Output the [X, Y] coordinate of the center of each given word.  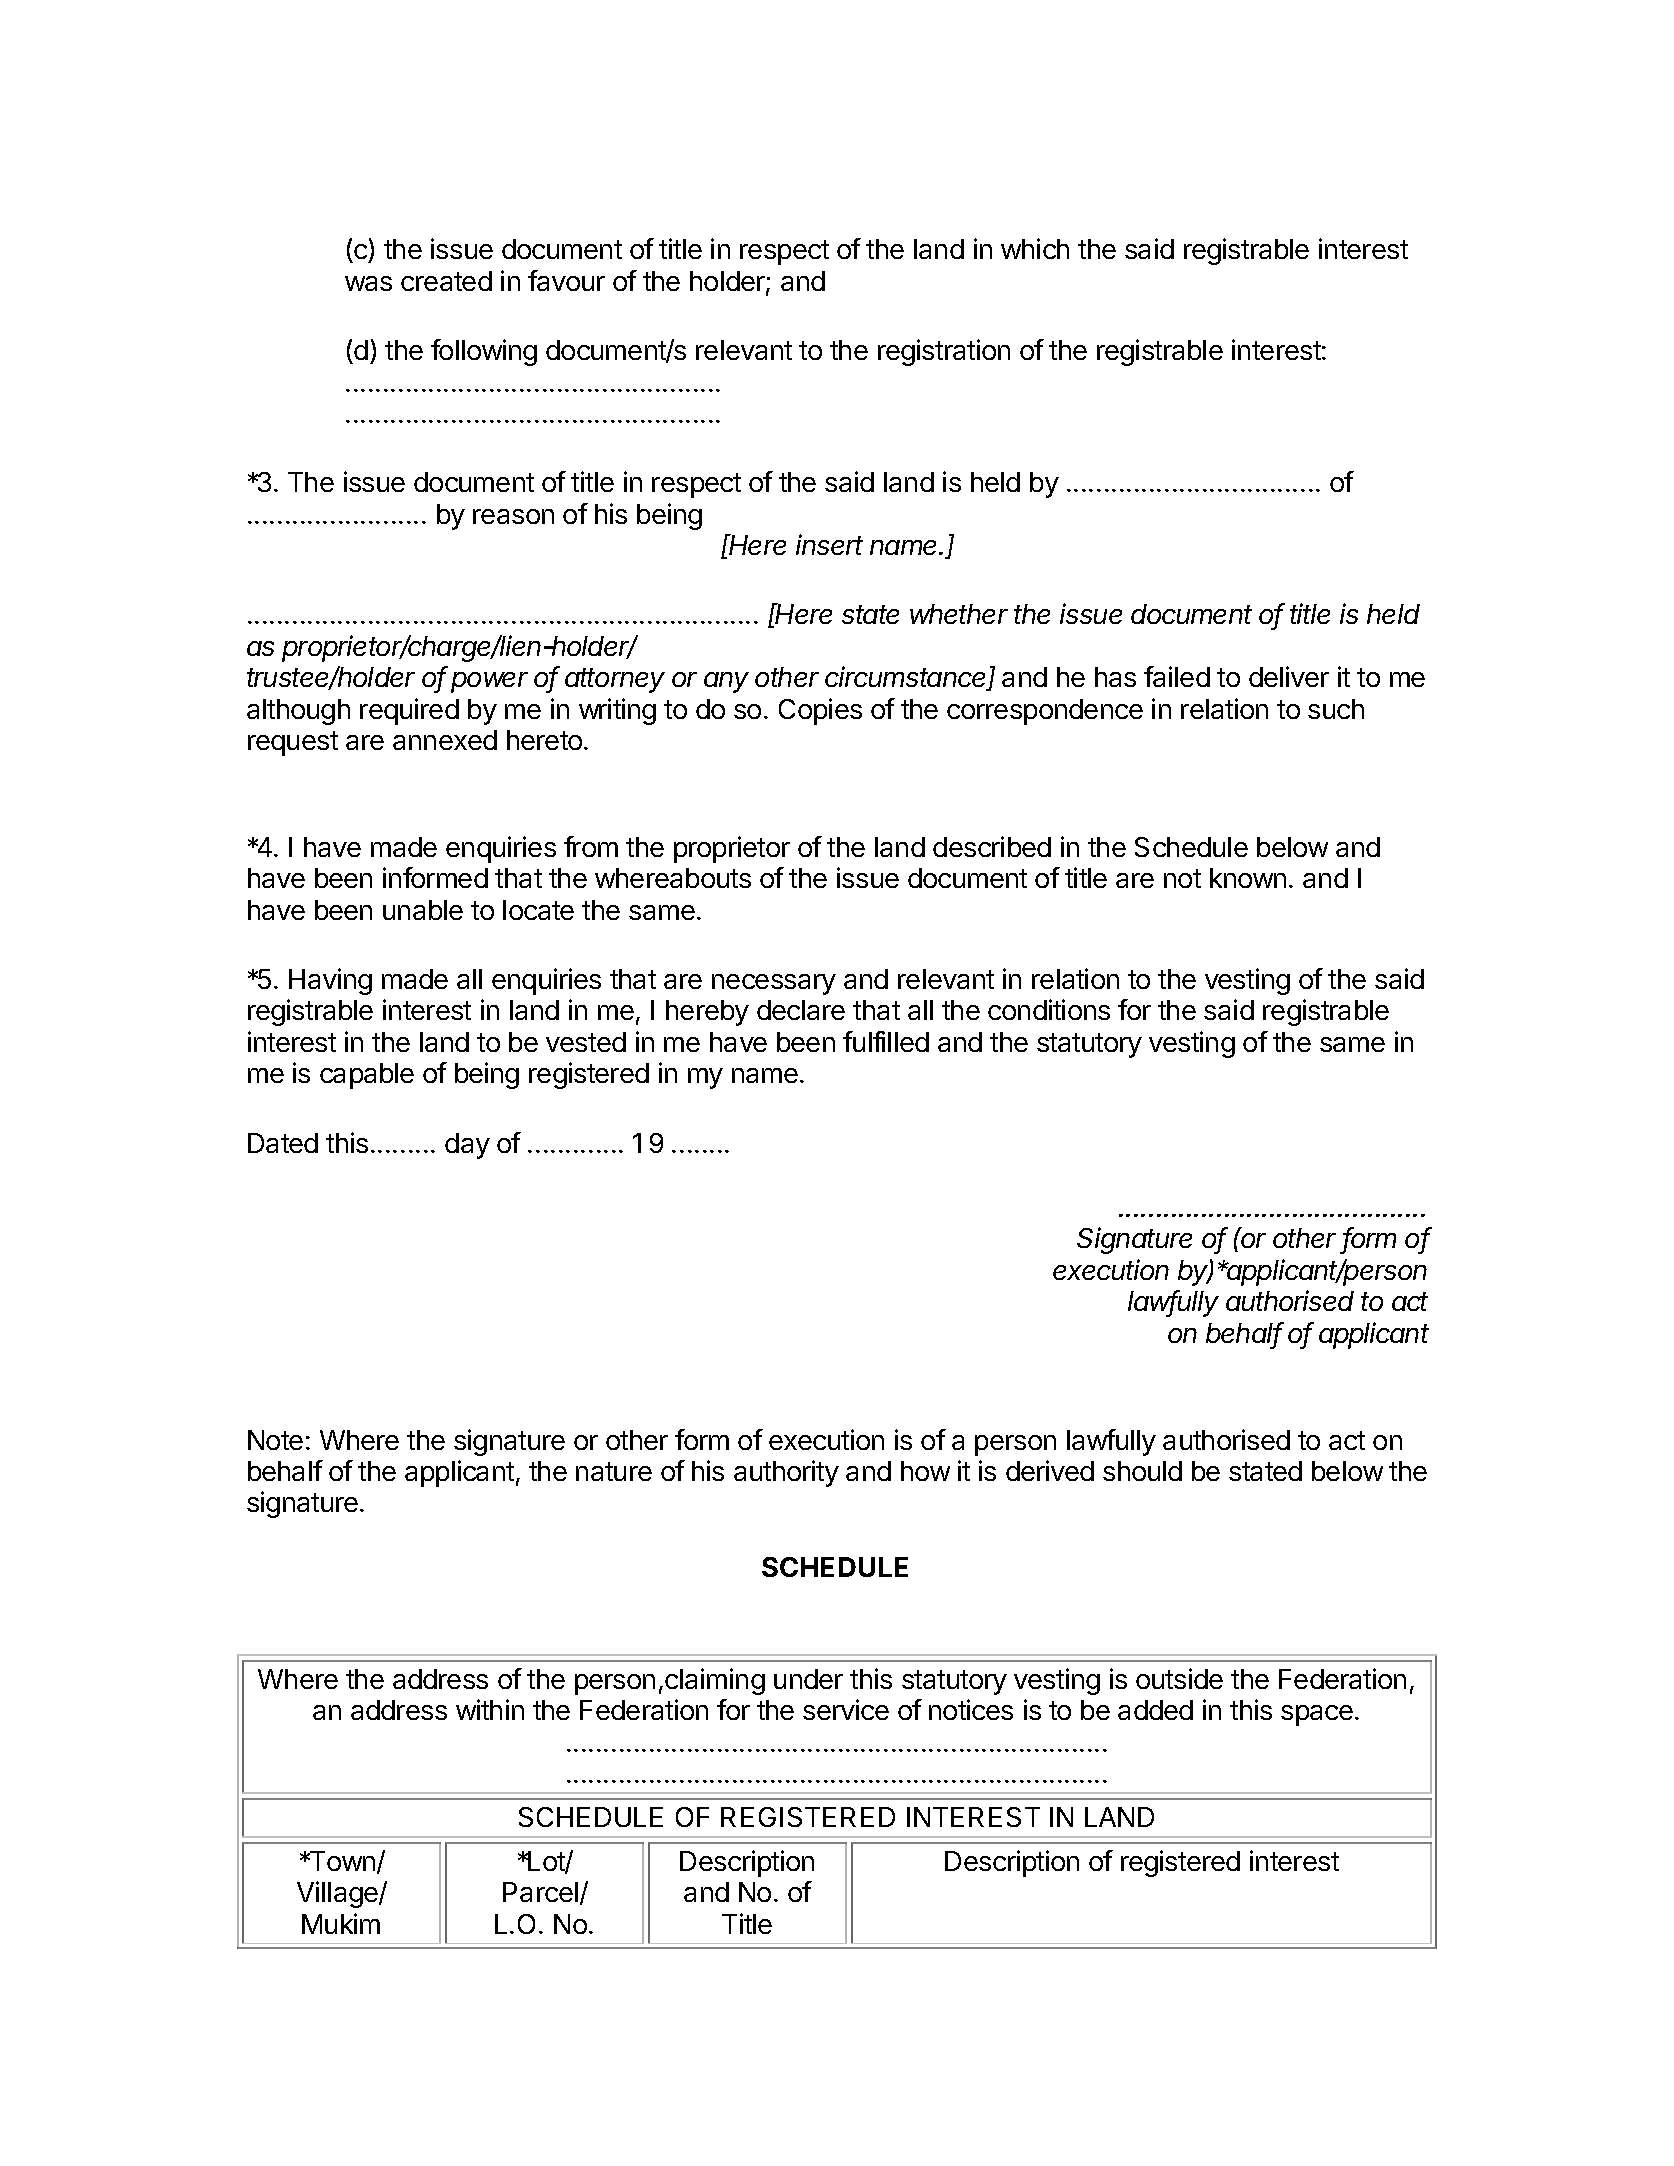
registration [944, 352]
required [409, 711]
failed [1177, 676]
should [1142, 1471]
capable [367, 1076]
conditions [1049, 1009]
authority [786, 1473]
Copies [820, 711]
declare [801, 1010]
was [368, 283]
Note [275, 1440]
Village [338, 1894]
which [1035, 248]
